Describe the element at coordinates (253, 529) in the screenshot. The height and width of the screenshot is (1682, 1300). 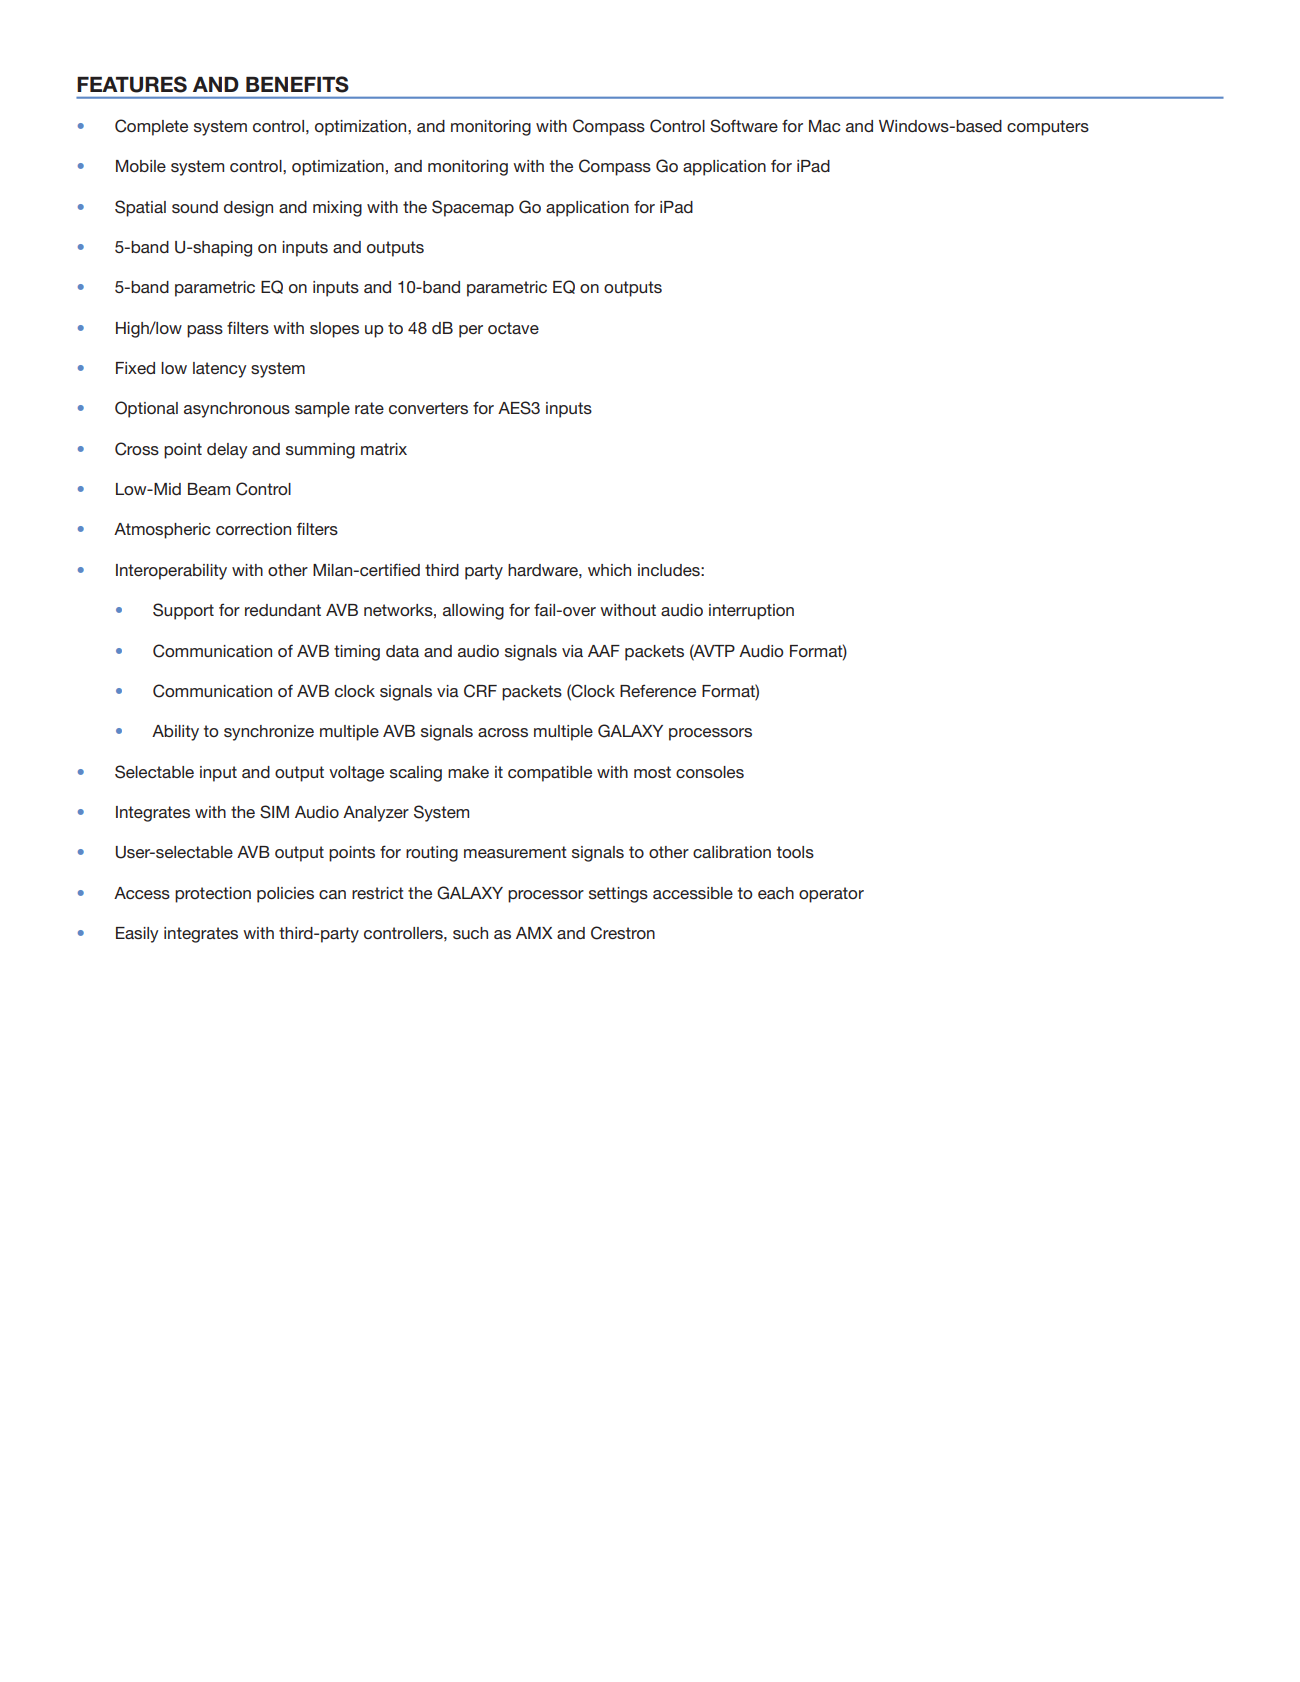
I see `correction` at that location.
